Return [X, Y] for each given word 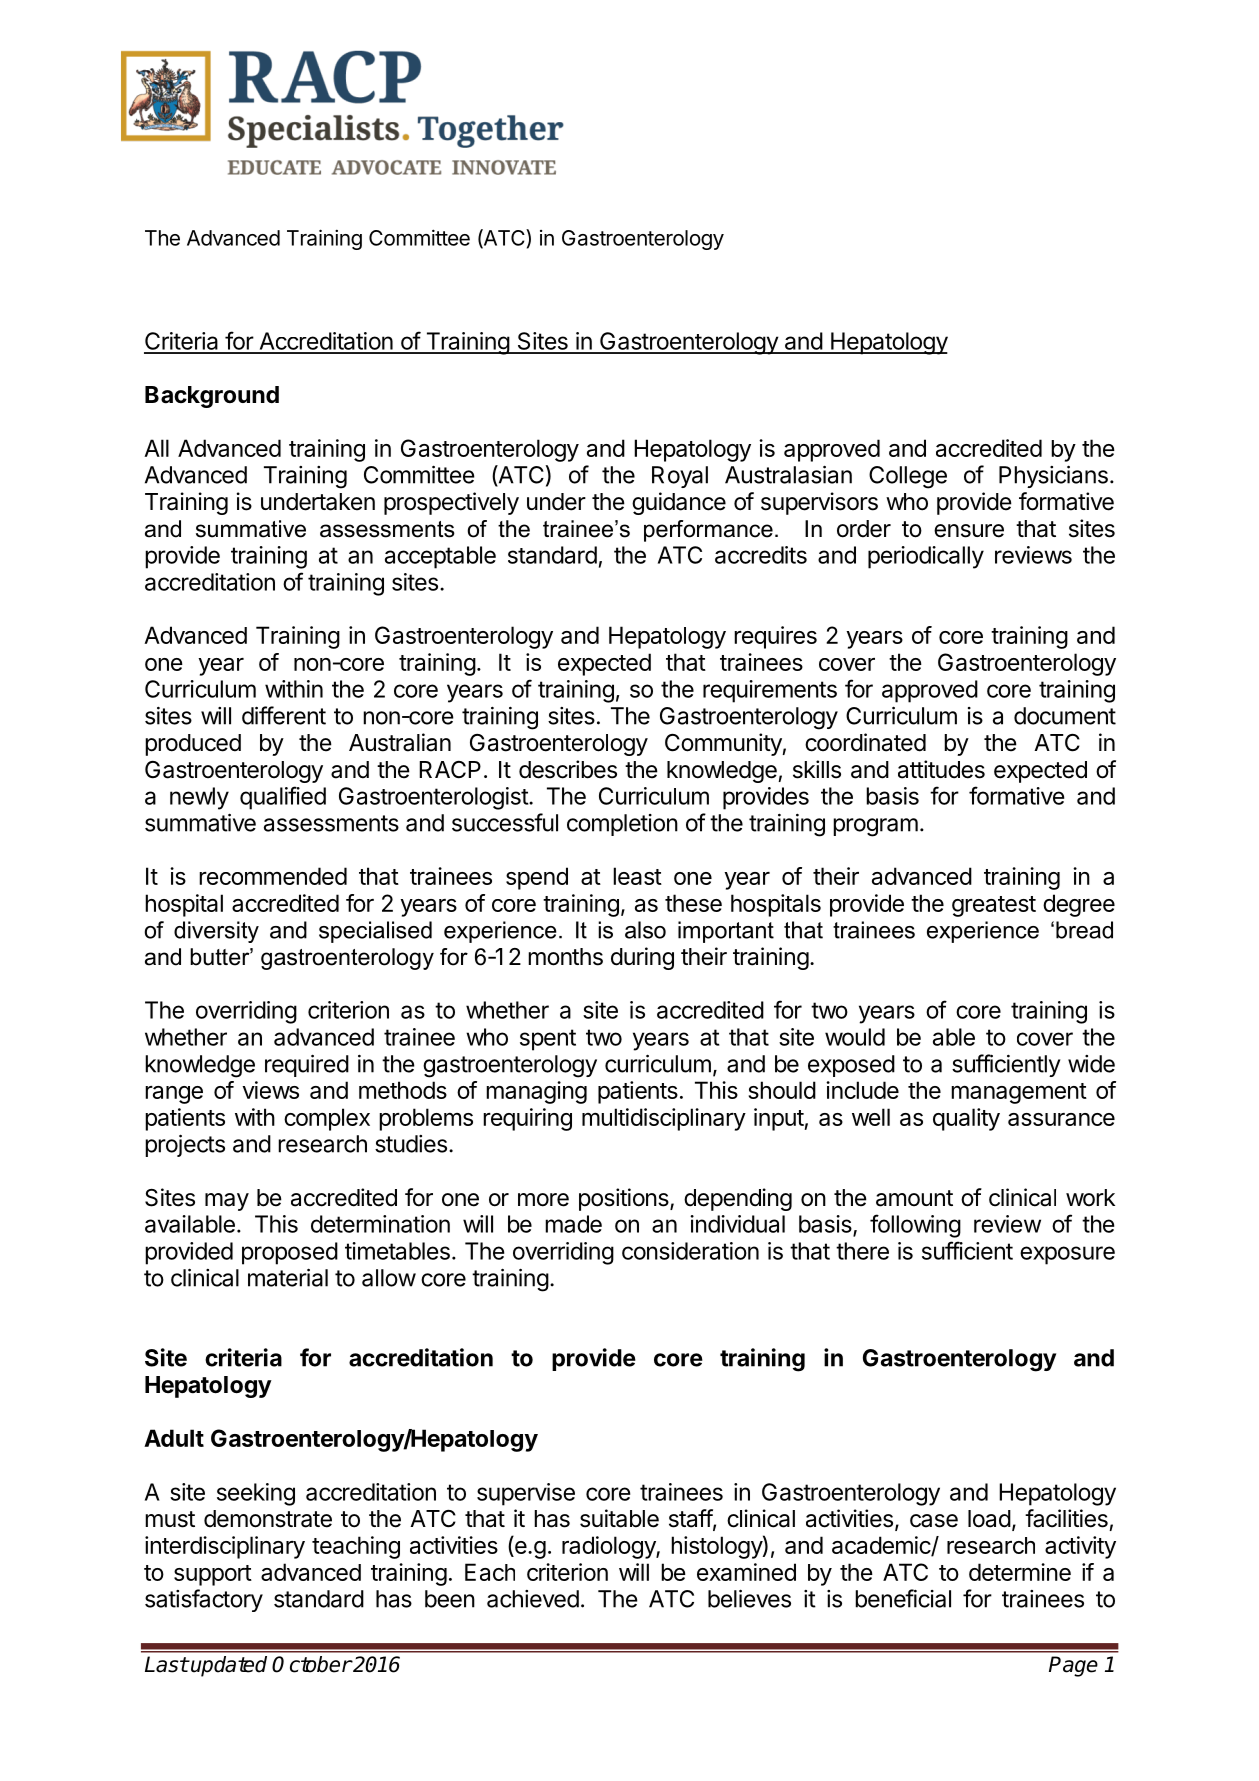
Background [212, 397]
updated [228, 1666]
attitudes [941, 769]
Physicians [1053, 476]
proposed [290, 1253]
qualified [283, 798]
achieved [533, 1599]
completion [622, 825]
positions [625, 1199]
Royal [680, 477]
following [915, 1226]
